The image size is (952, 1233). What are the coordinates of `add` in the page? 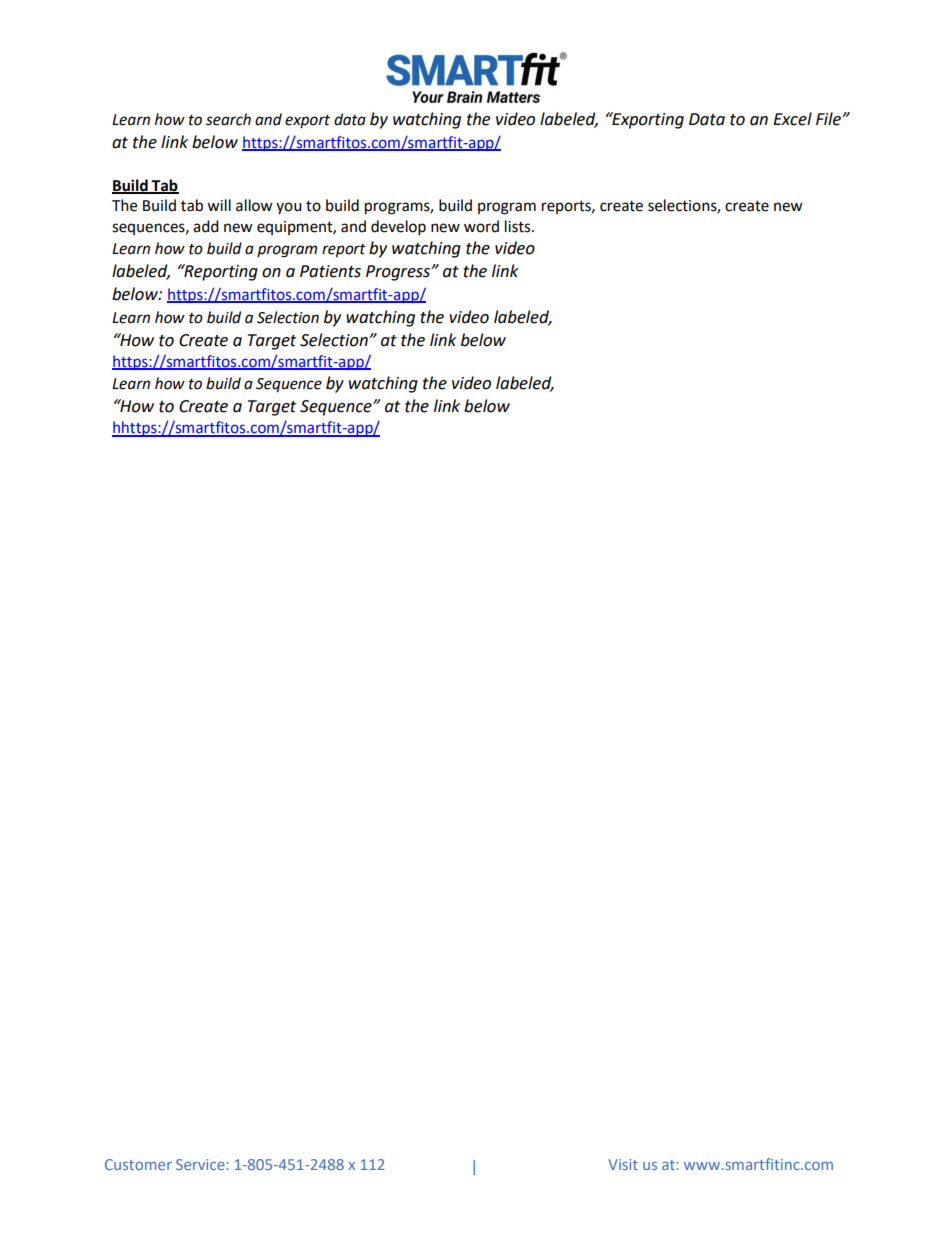 It's located at (206, 226).
